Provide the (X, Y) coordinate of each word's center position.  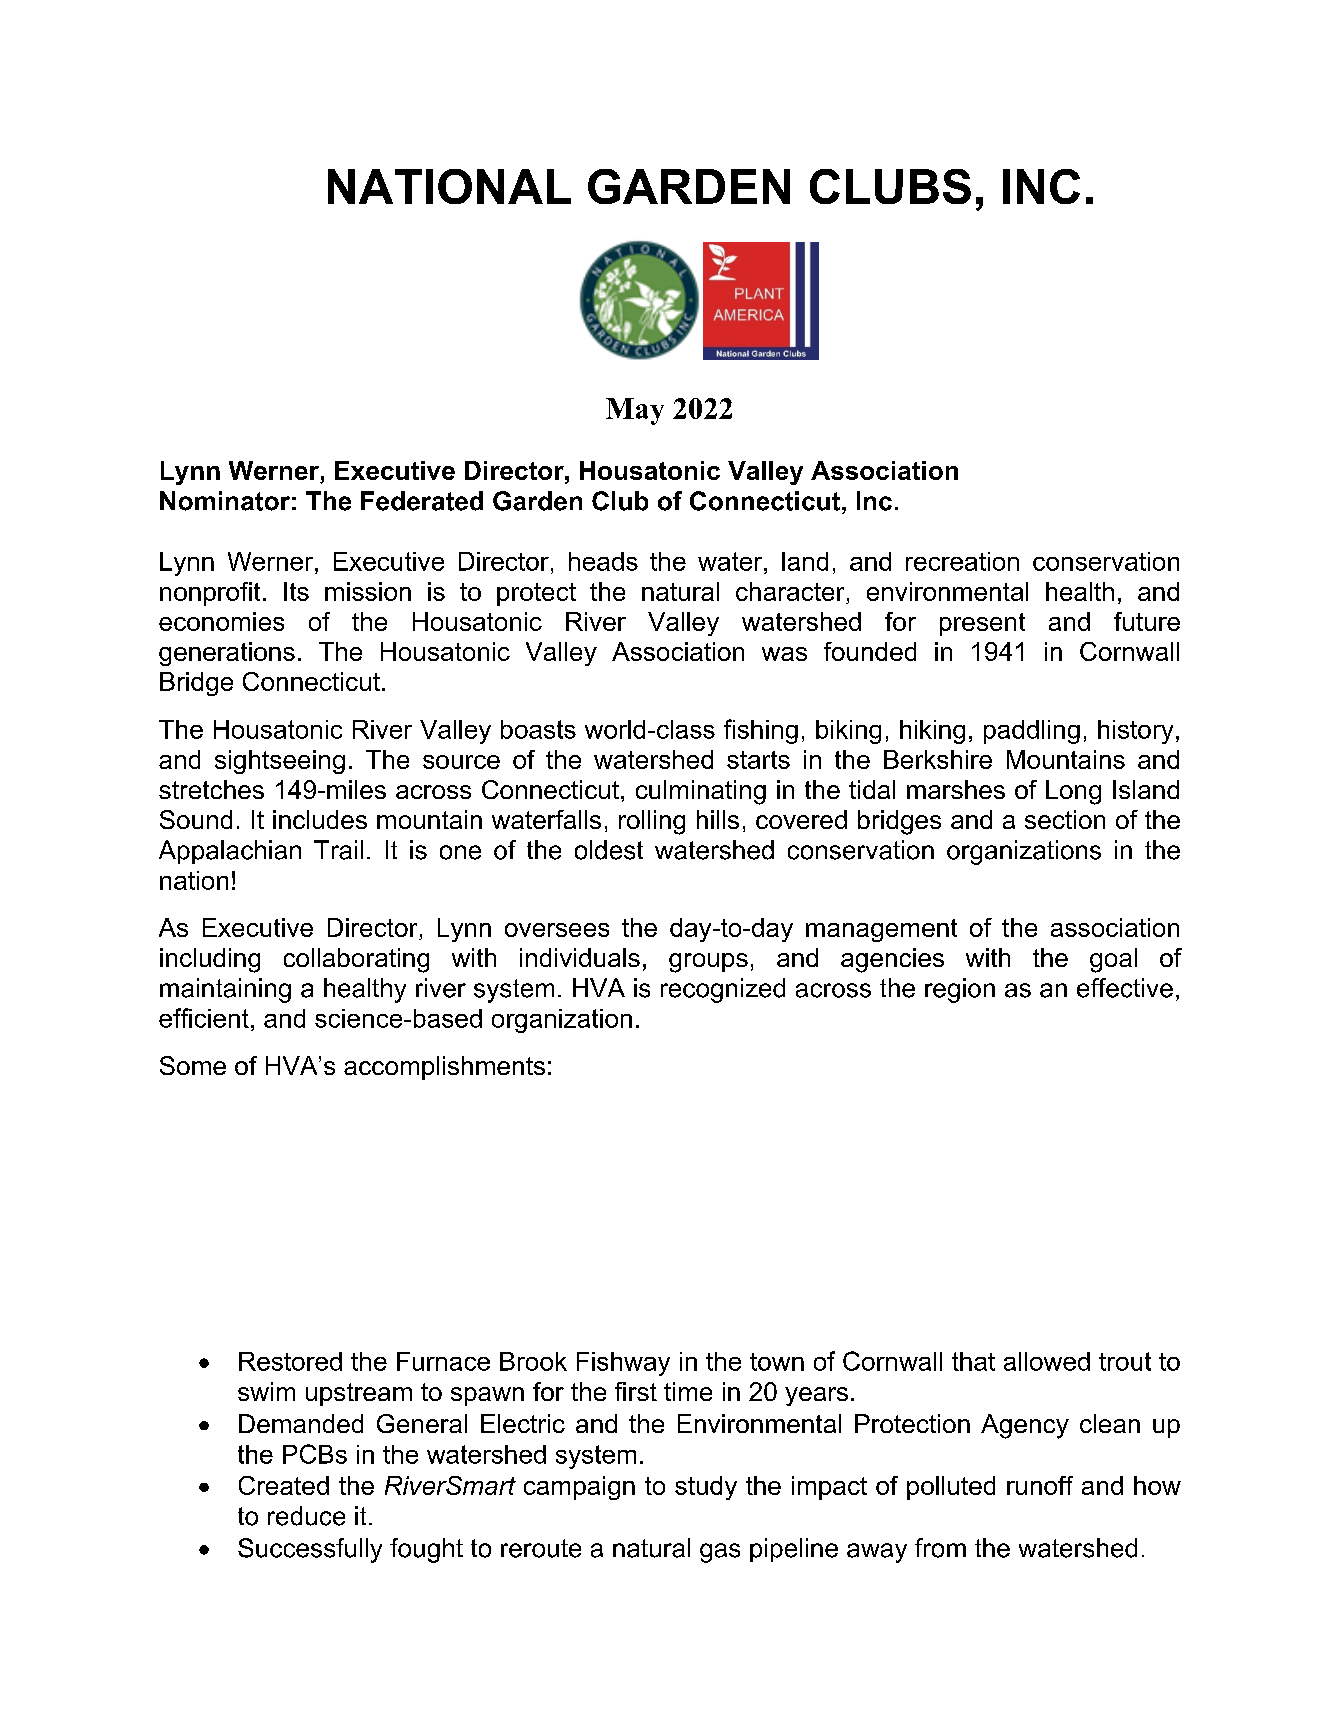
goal (1113, 960)
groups (708, 963)
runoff (1040, 1485)
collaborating (356, 960)
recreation (962, 561)
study (706, 1488)
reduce (306, 1516)
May (635, 411)
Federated (422, 501)
